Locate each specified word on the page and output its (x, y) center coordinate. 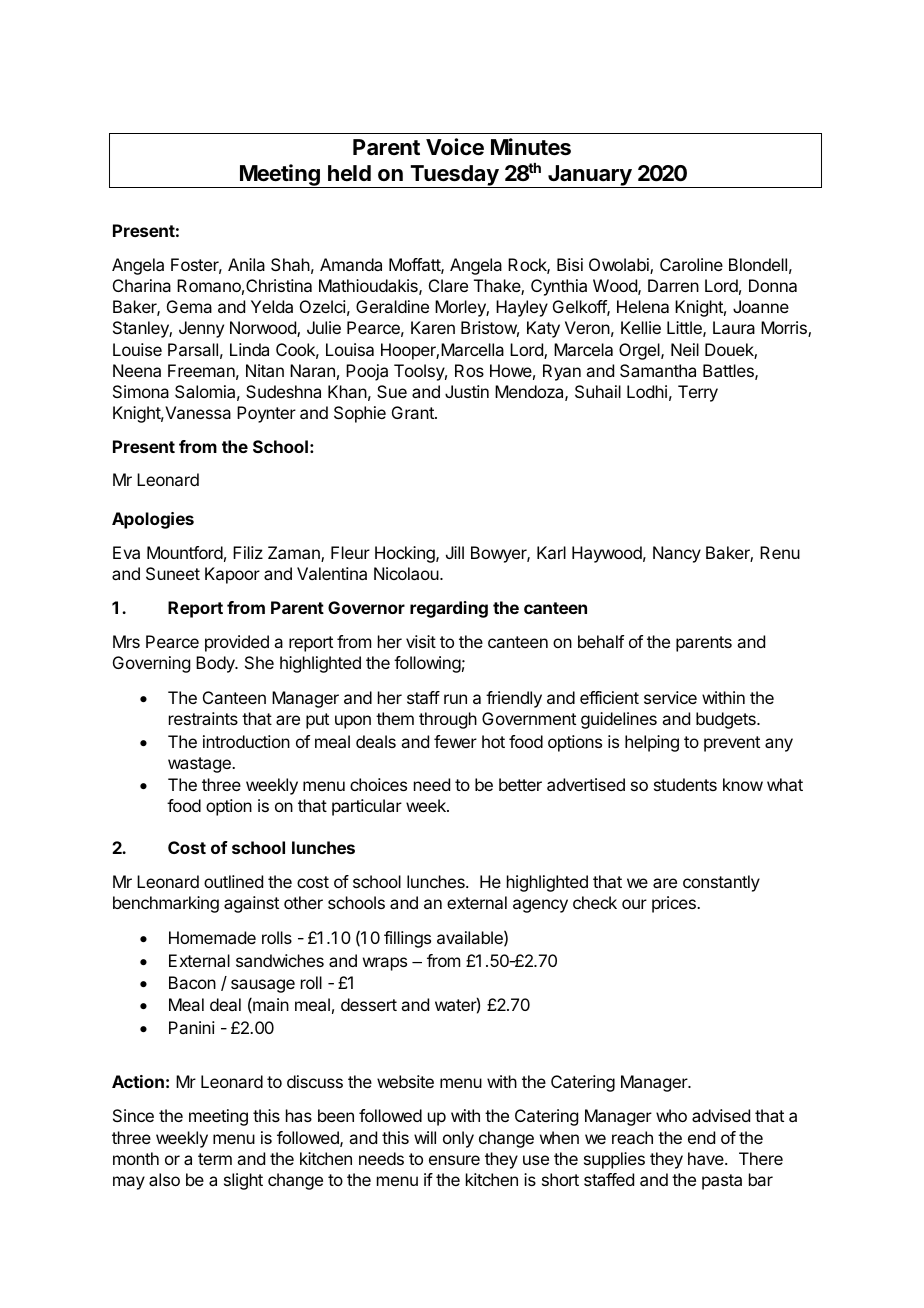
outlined (233, 881)
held (349, 173)
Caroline (691, 264)
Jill (455, 552)
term (215, 1159)
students (685, 784)
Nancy (677, 554)
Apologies (153, 520)
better (520, 784)
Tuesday (454, 176)
